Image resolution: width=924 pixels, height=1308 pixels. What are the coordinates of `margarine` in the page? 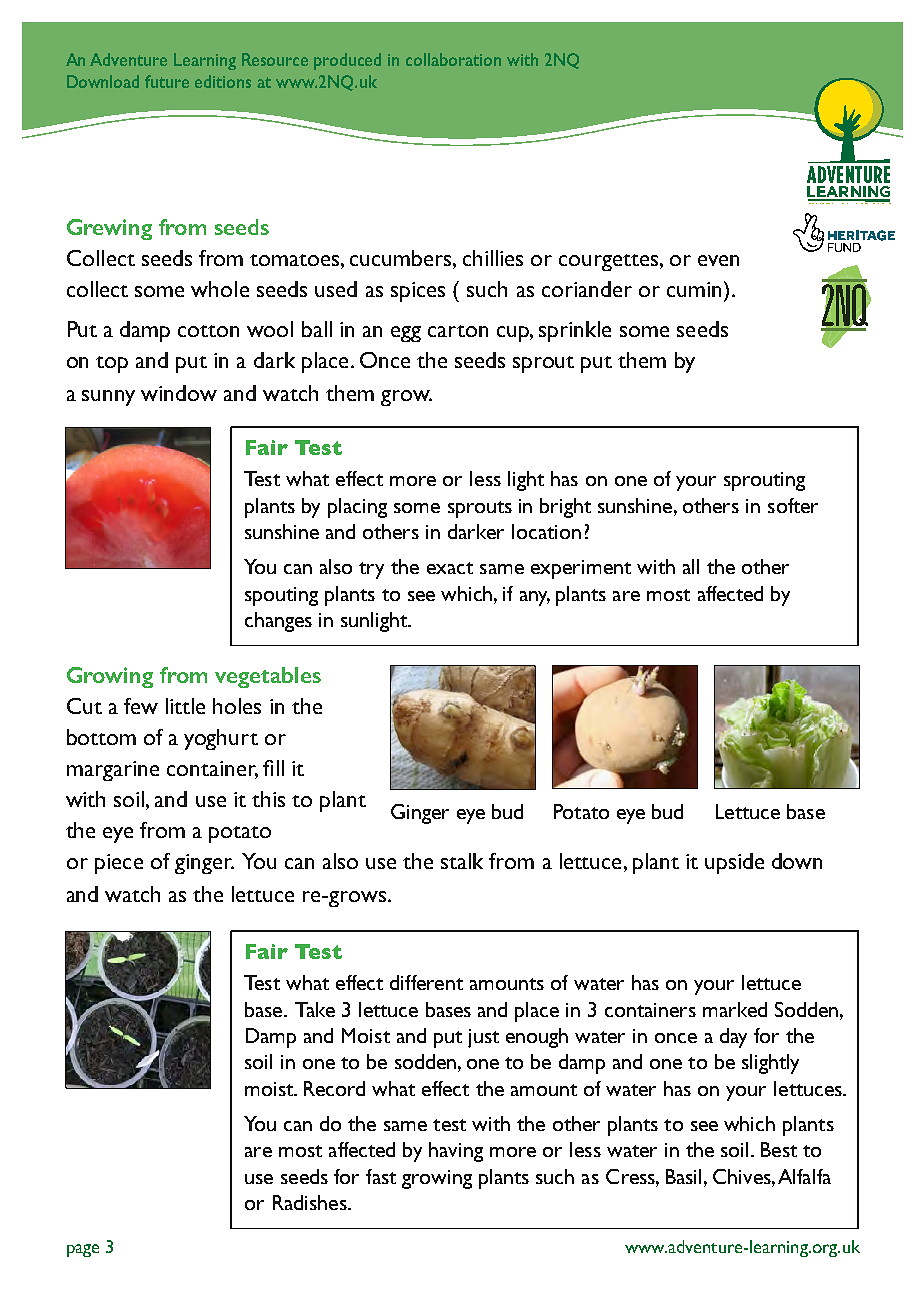 It's located at (113, 771).
